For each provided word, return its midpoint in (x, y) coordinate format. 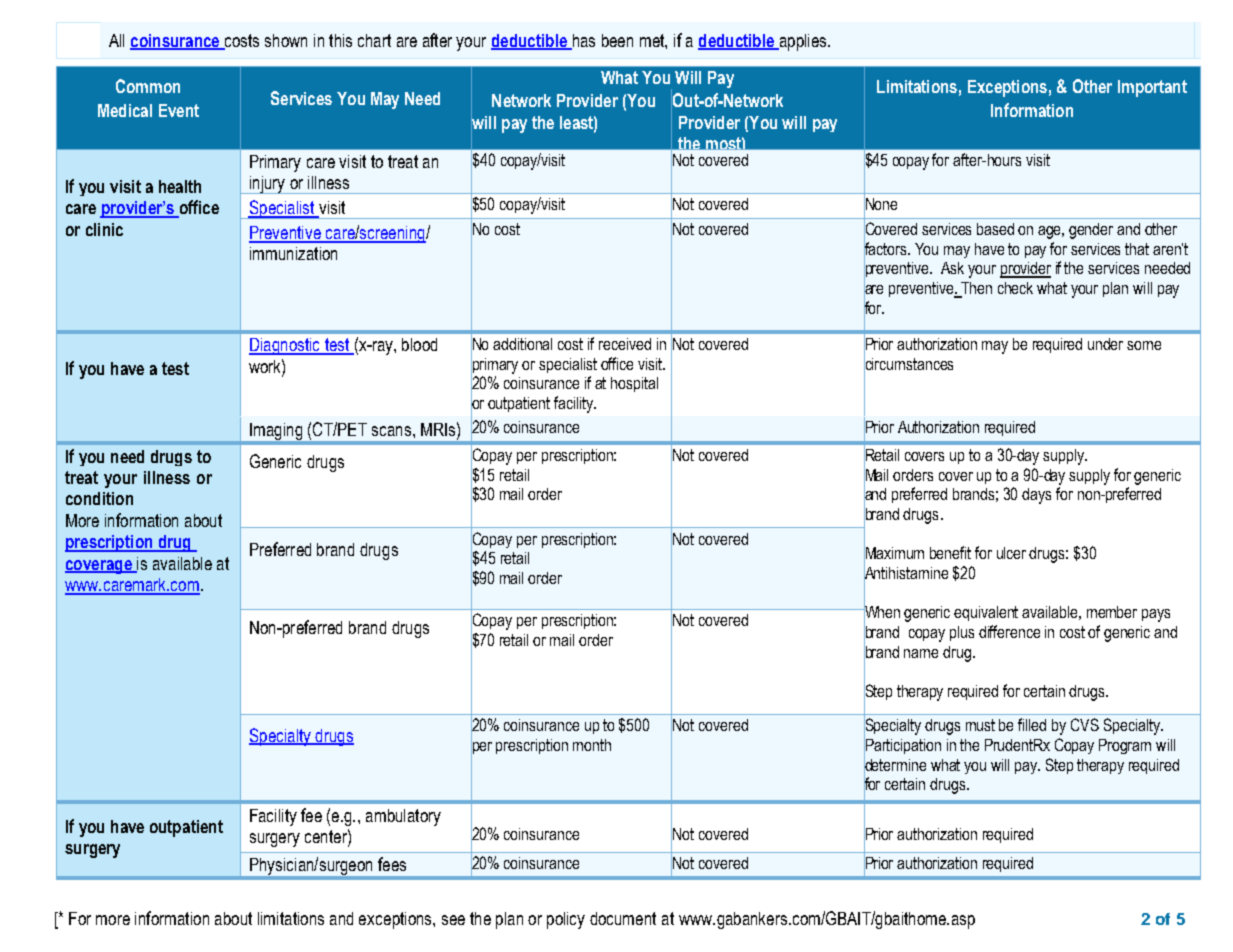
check (1015, 288)
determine (895, 764)
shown (286, 40)
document (623, 918)
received (625, 344)
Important (1152, 88)
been (617, 40)
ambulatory (403, 817)
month (592, 745)
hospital (634, 384)
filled (1032, 724)
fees (392, 864)
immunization (293, 253)
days (1036, 496)
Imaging (276, 431)
